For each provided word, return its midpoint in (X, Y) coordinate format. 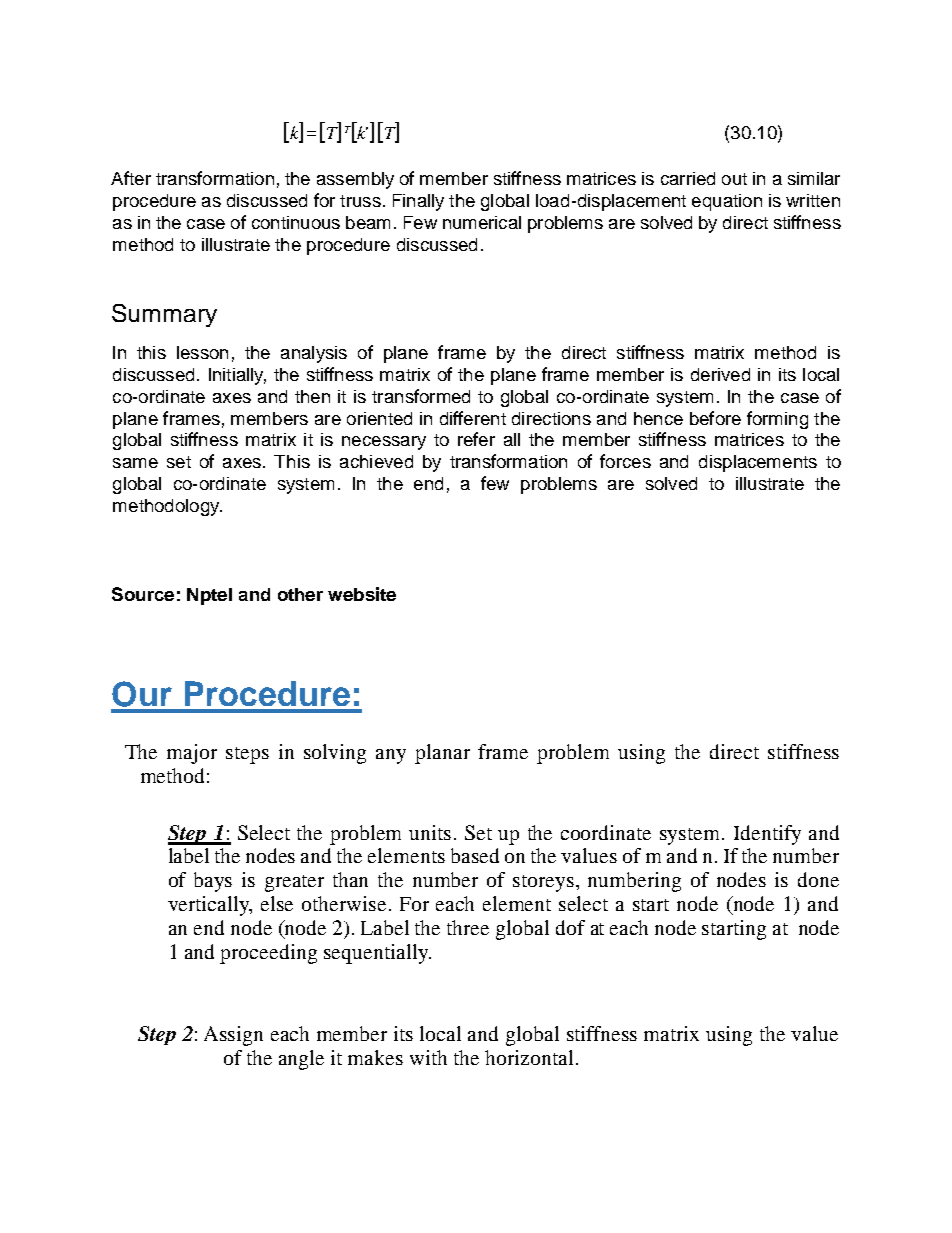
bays (213, 882)
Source (143, 594)
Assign (233, 1036)
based (475, 855)
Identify (767, 835)
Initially (237, 376)
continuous (296, 222)
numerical (482, 222)
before (715, 418)
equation (727, 202)
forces (625, 461)
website (362, 594)
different (473, 418)
